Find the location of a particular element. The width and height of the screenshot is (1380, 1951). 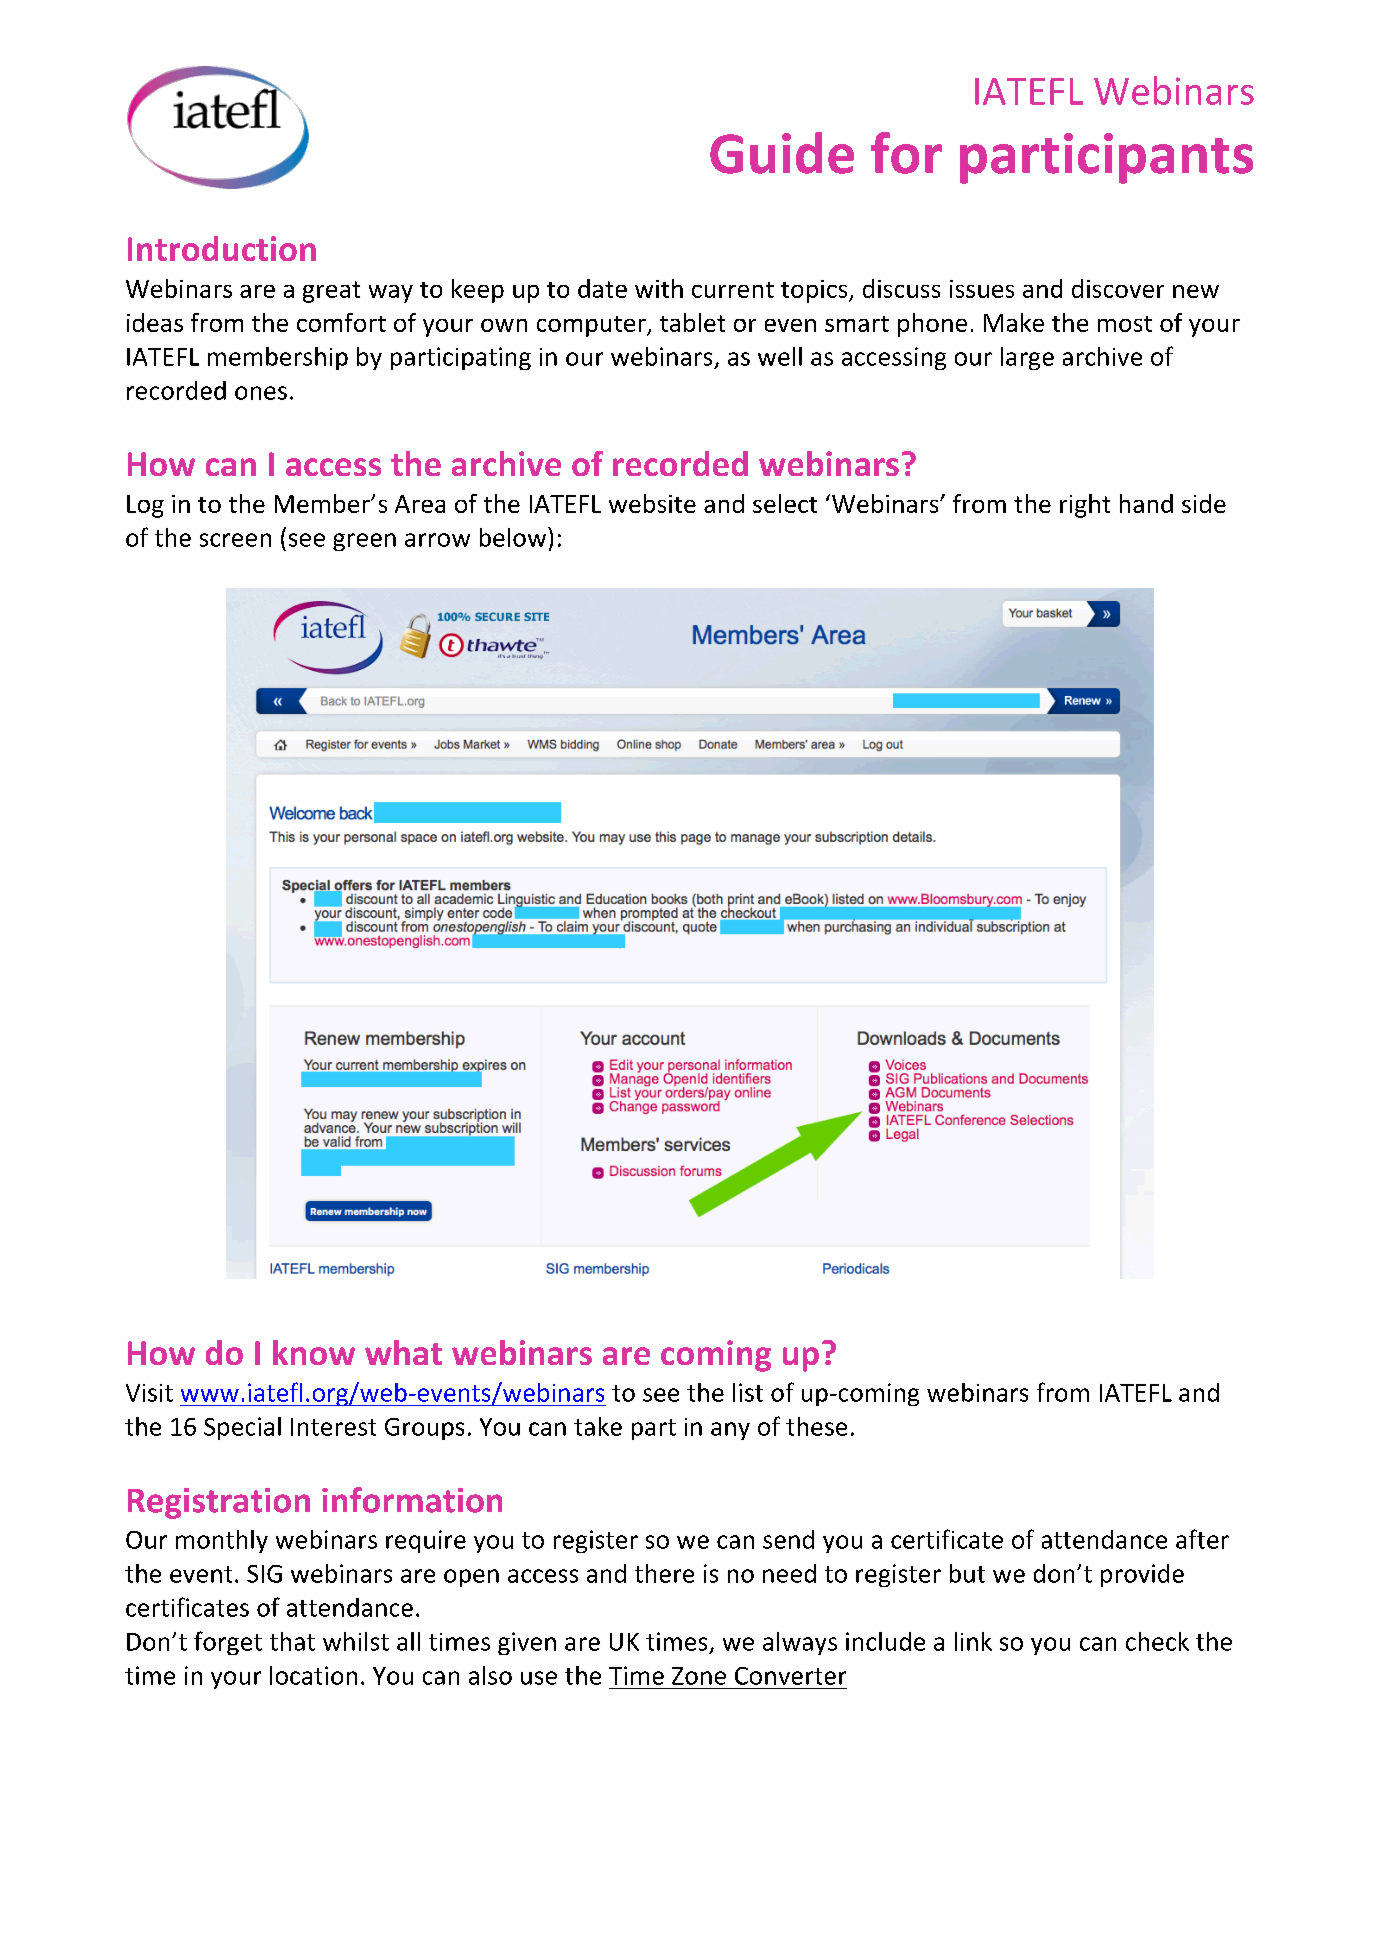

screen is located at coordinates (235, 540).
